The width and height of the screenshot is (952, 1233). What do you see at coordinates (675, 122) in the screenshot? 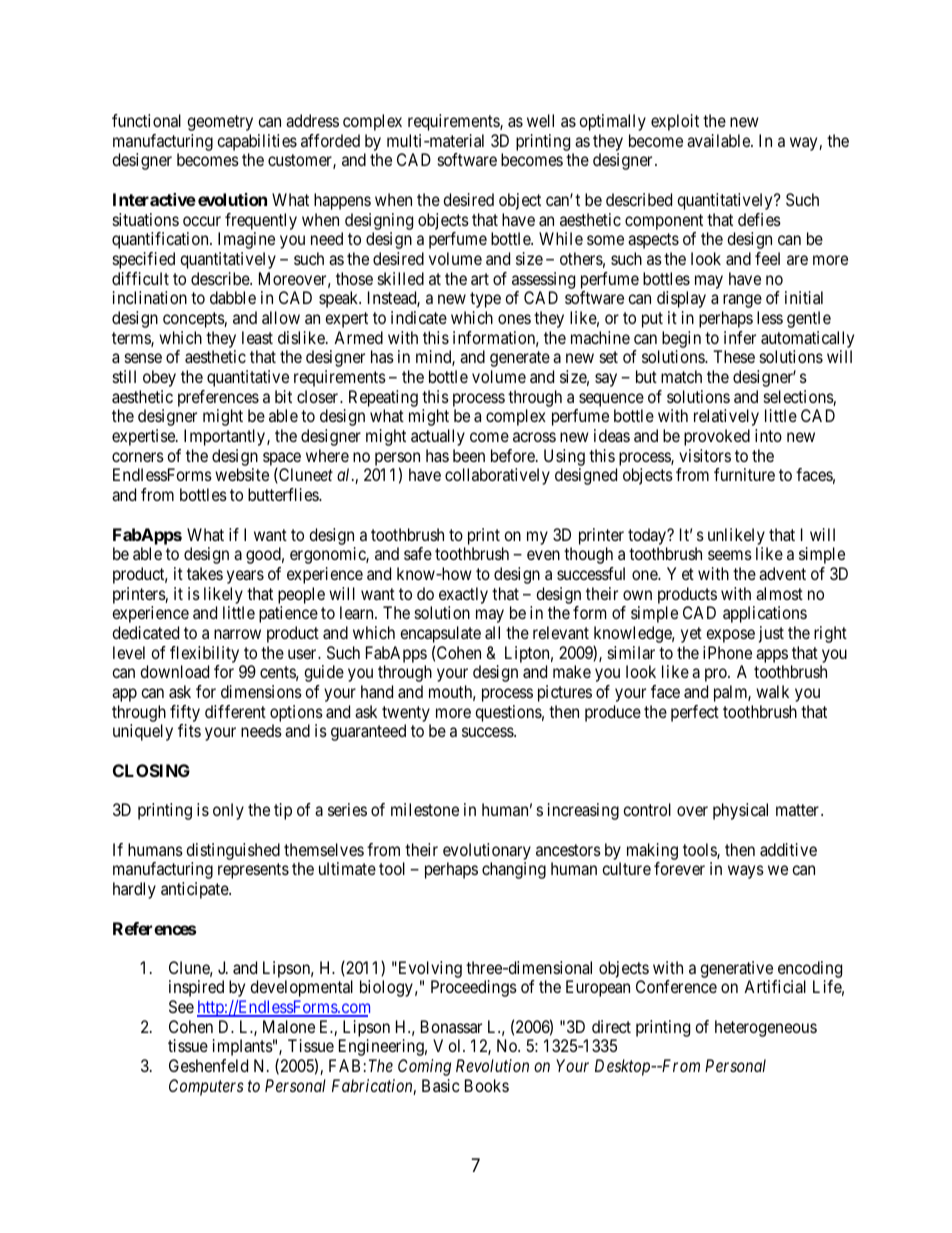
I see `exploit` at bounding box center [675, 122].
